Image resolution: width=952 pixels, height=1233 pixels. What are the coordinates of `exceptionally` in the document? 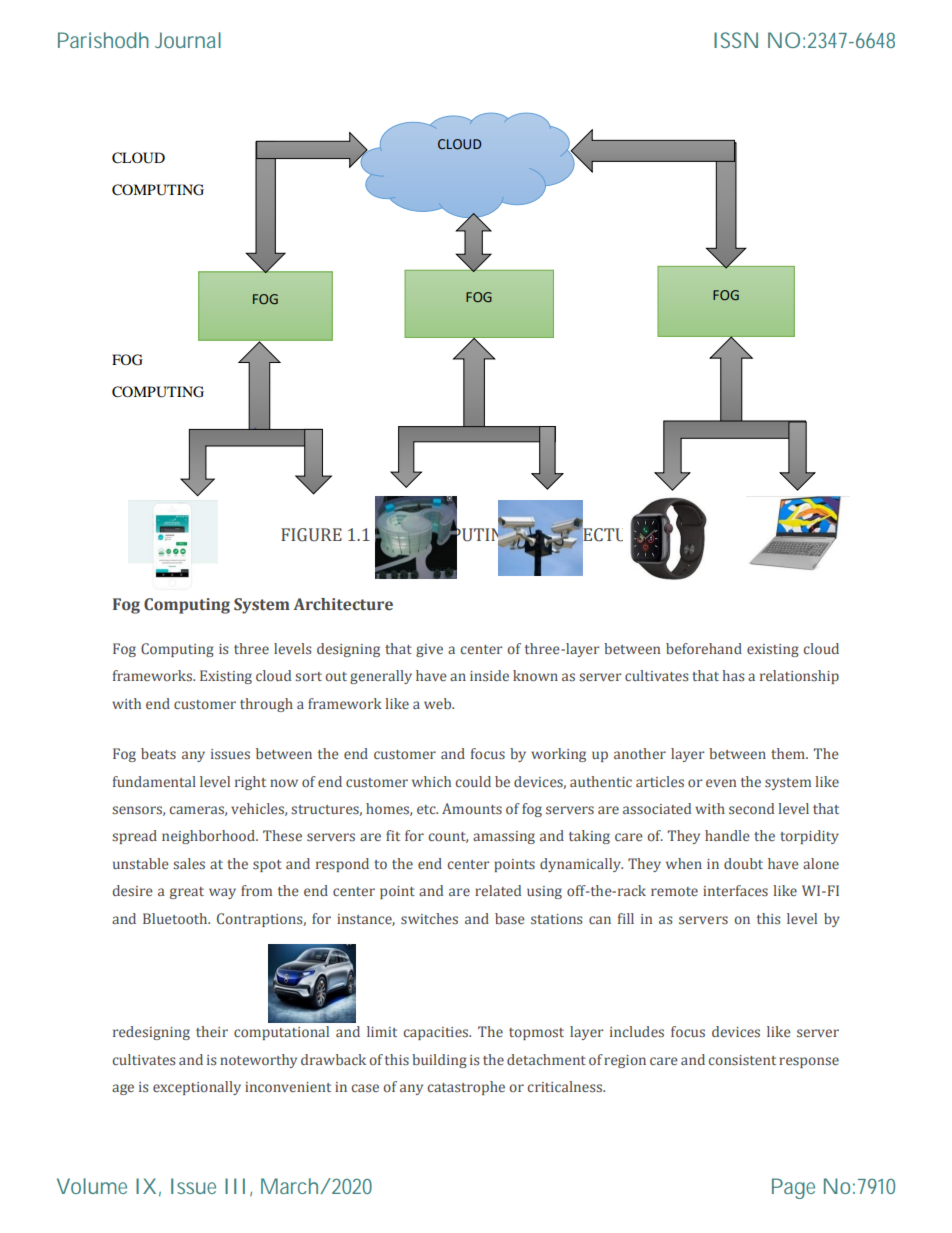 It's located at (197, 1088).
